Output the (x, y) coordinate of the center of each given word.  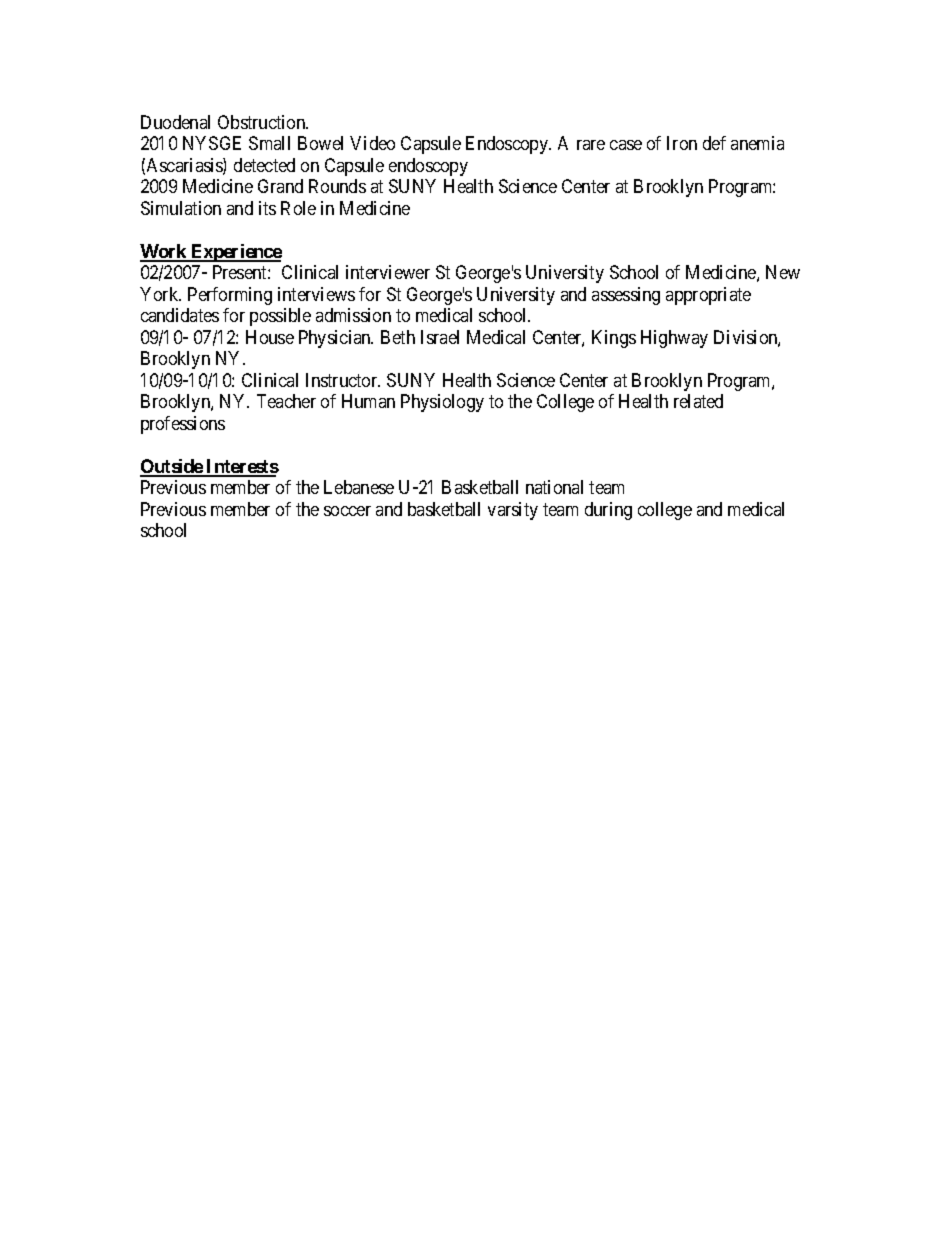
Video (372, 143)
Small (269, 143)
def (714, 143)
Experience (235, 253)
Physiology (442, 403)
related (698, 401)
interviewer (388, 272)
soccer (347, 511)
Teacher (286, 401)
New (783, 272)
